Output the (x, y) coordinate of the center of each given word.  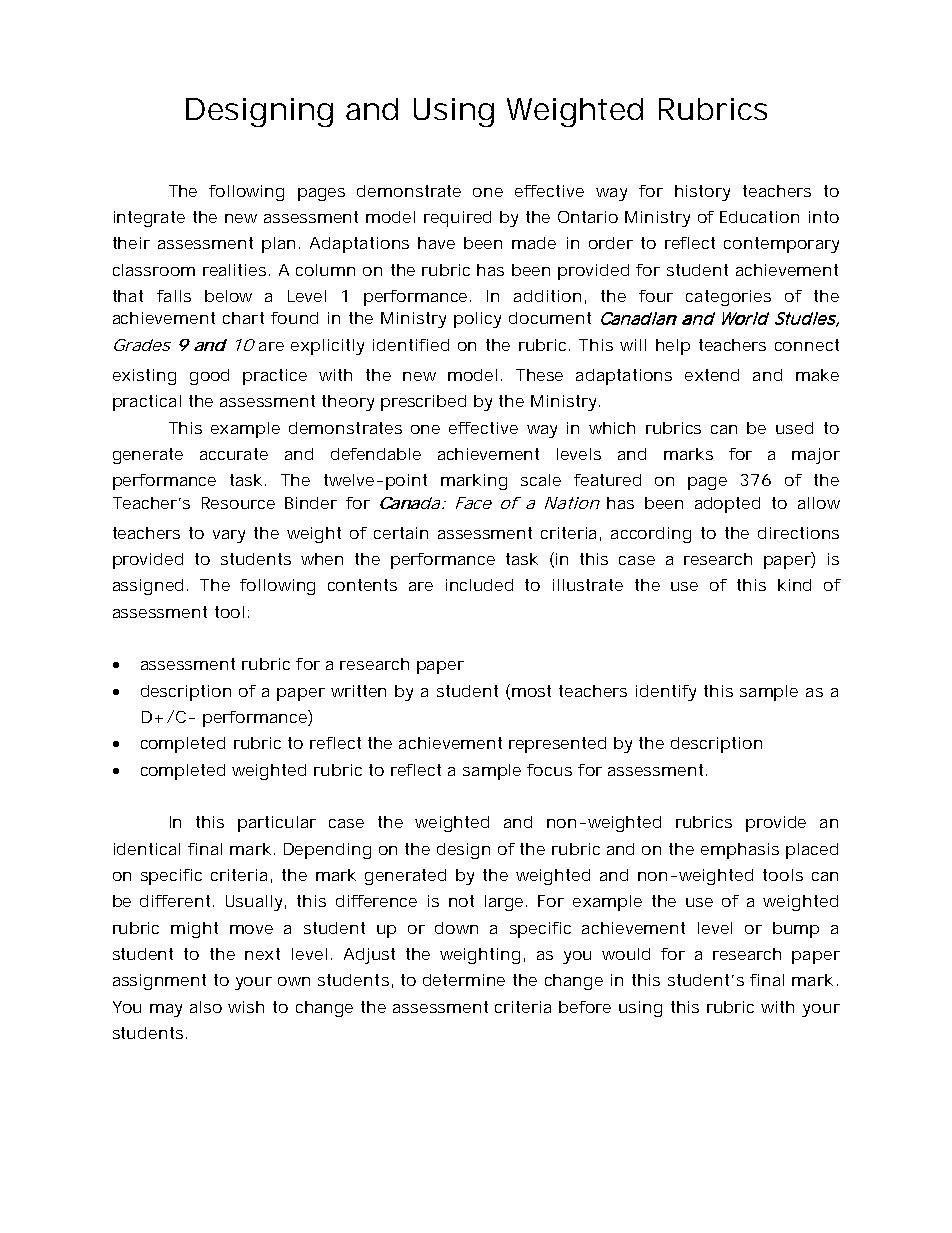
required (457, 219)
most (530, 691)
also (206, 1007)
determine (464, 980)
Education (759, 217)
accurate (234, 454)
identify (666, 693)
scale (541, 480)
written (358, 691)
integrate (149, 219)
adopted (727, 505)
